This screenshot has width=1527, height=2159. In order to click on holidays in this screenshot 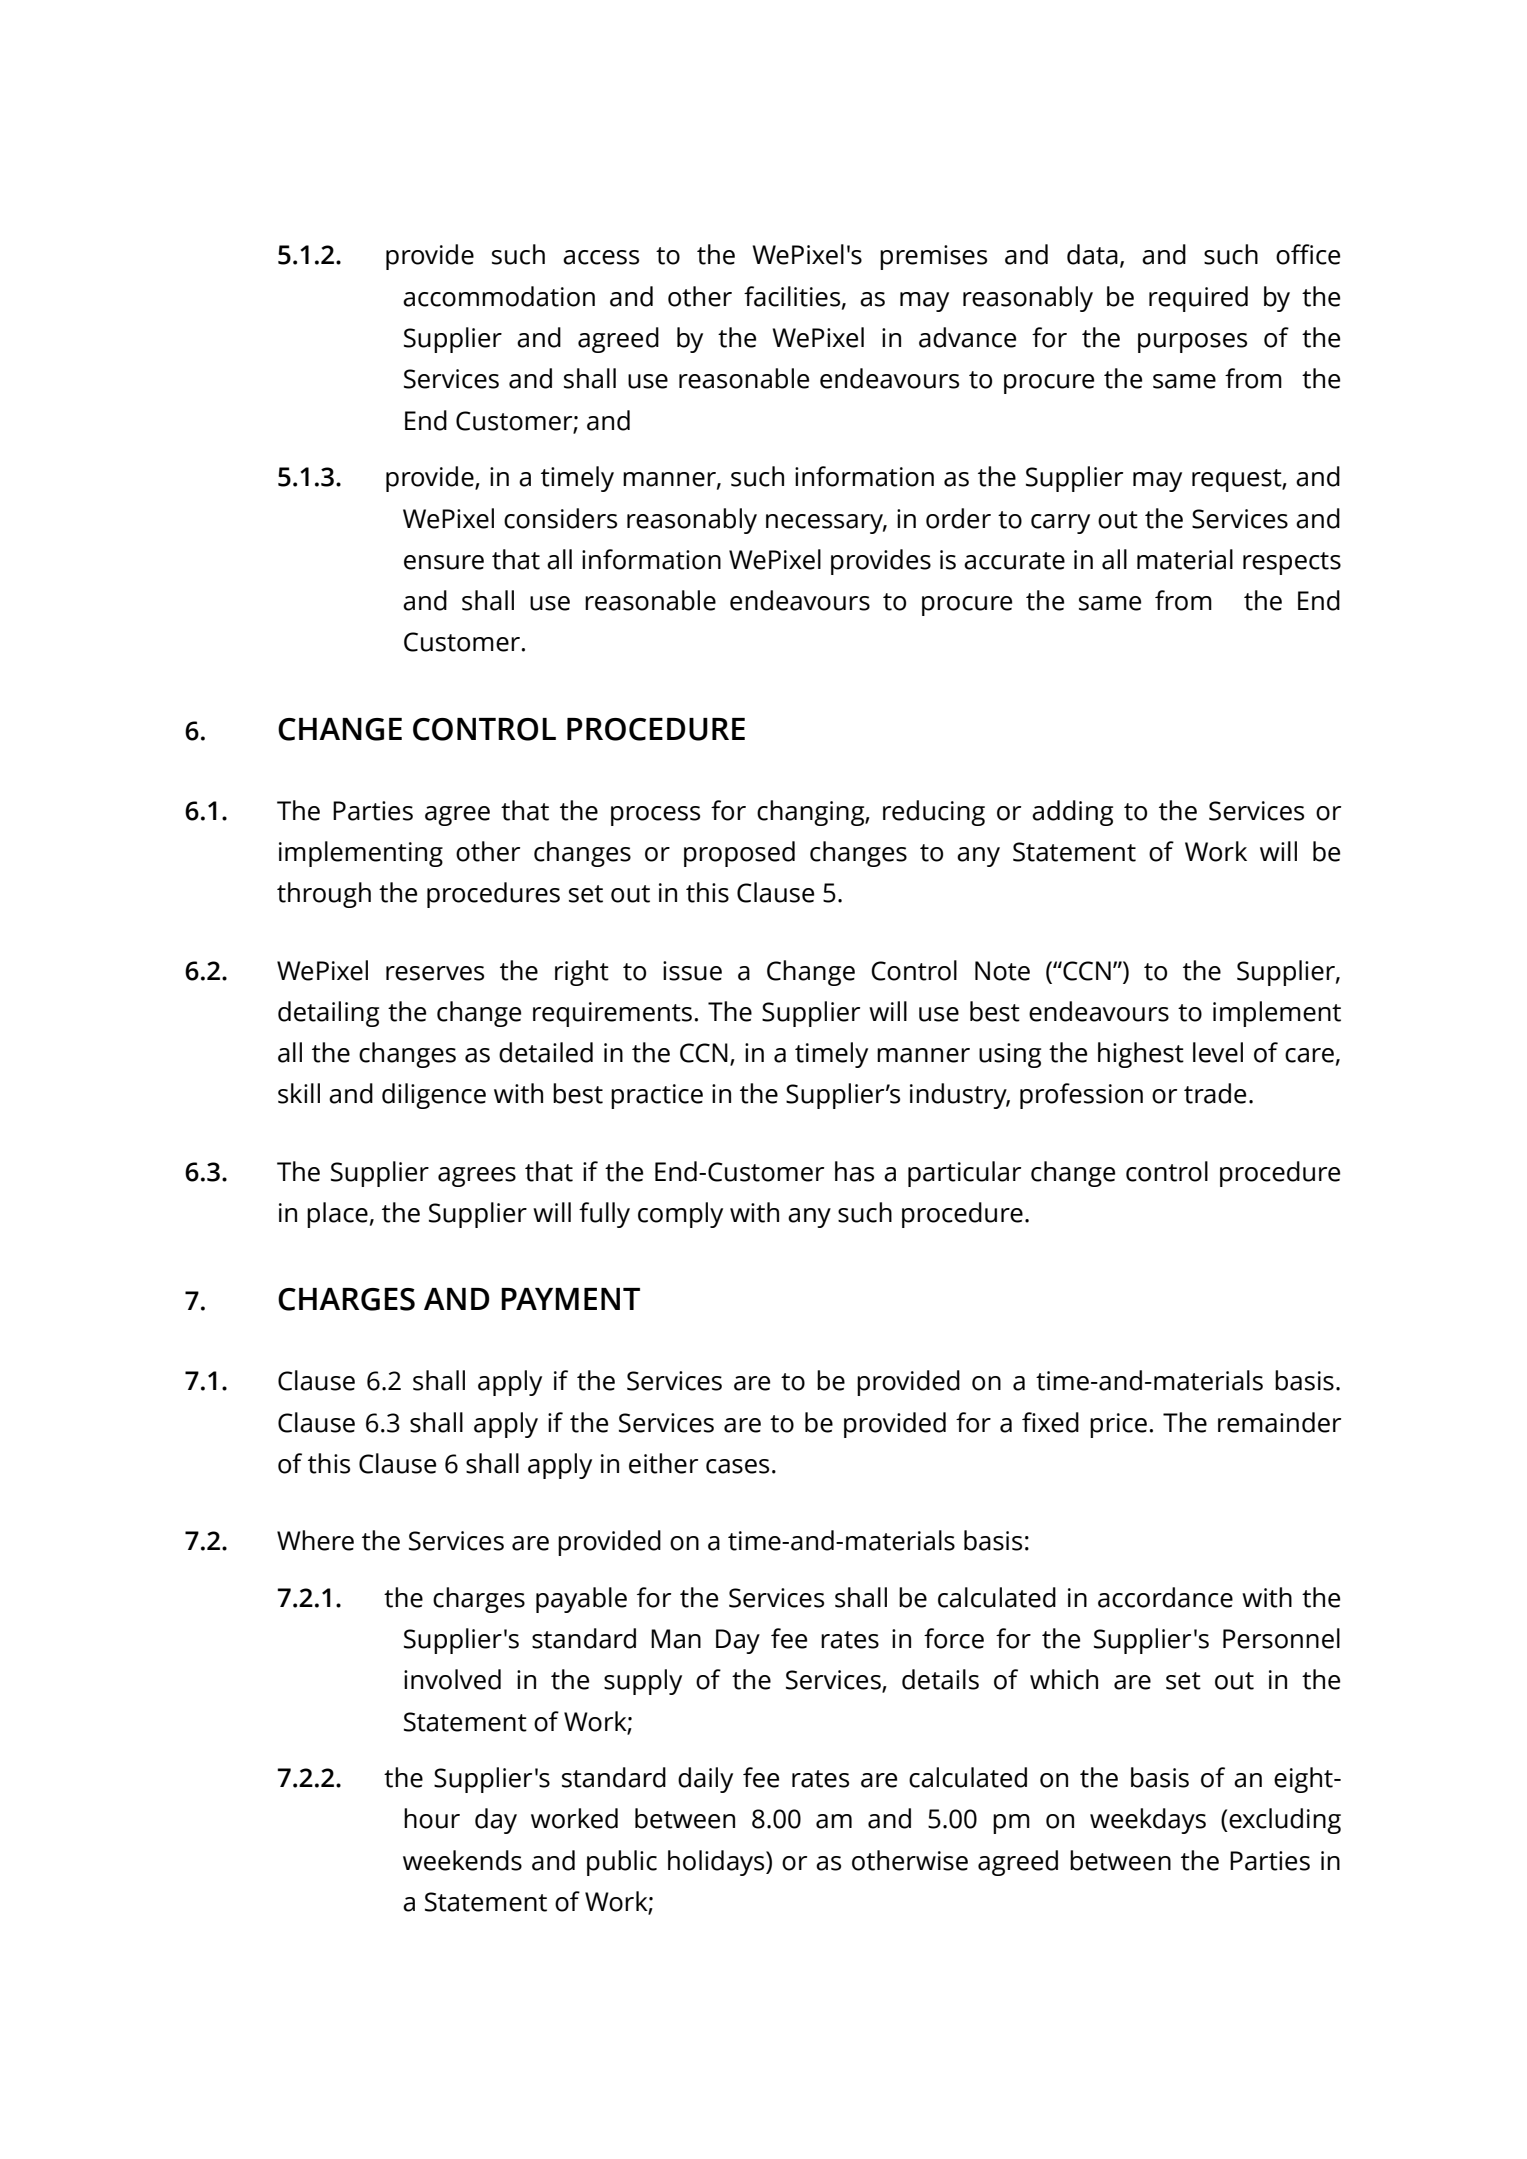, I will do `click(717, 1863)`.
